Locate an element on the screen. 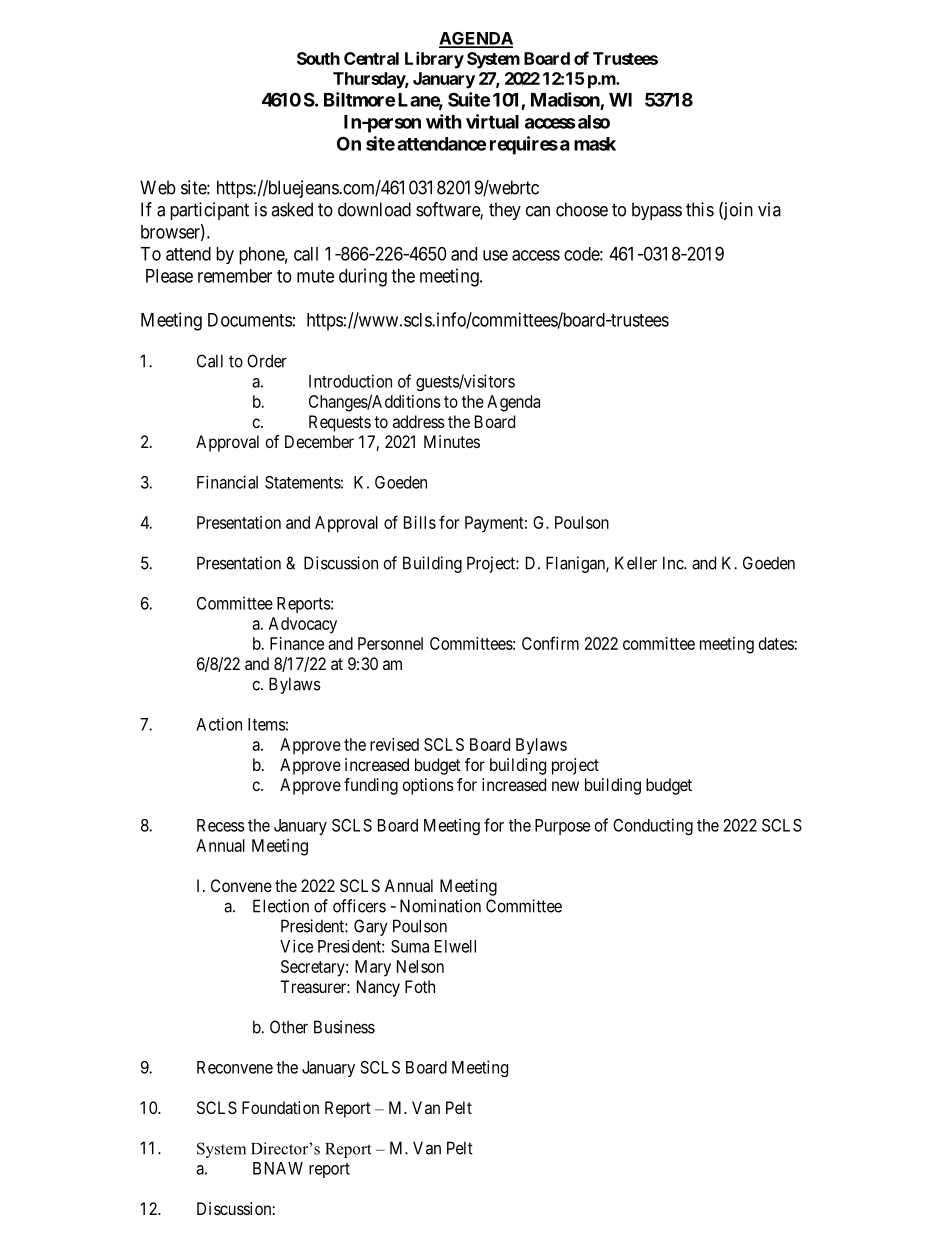 This screenshot has height=1233, width=952. this is located at coordinates (700, 209).
